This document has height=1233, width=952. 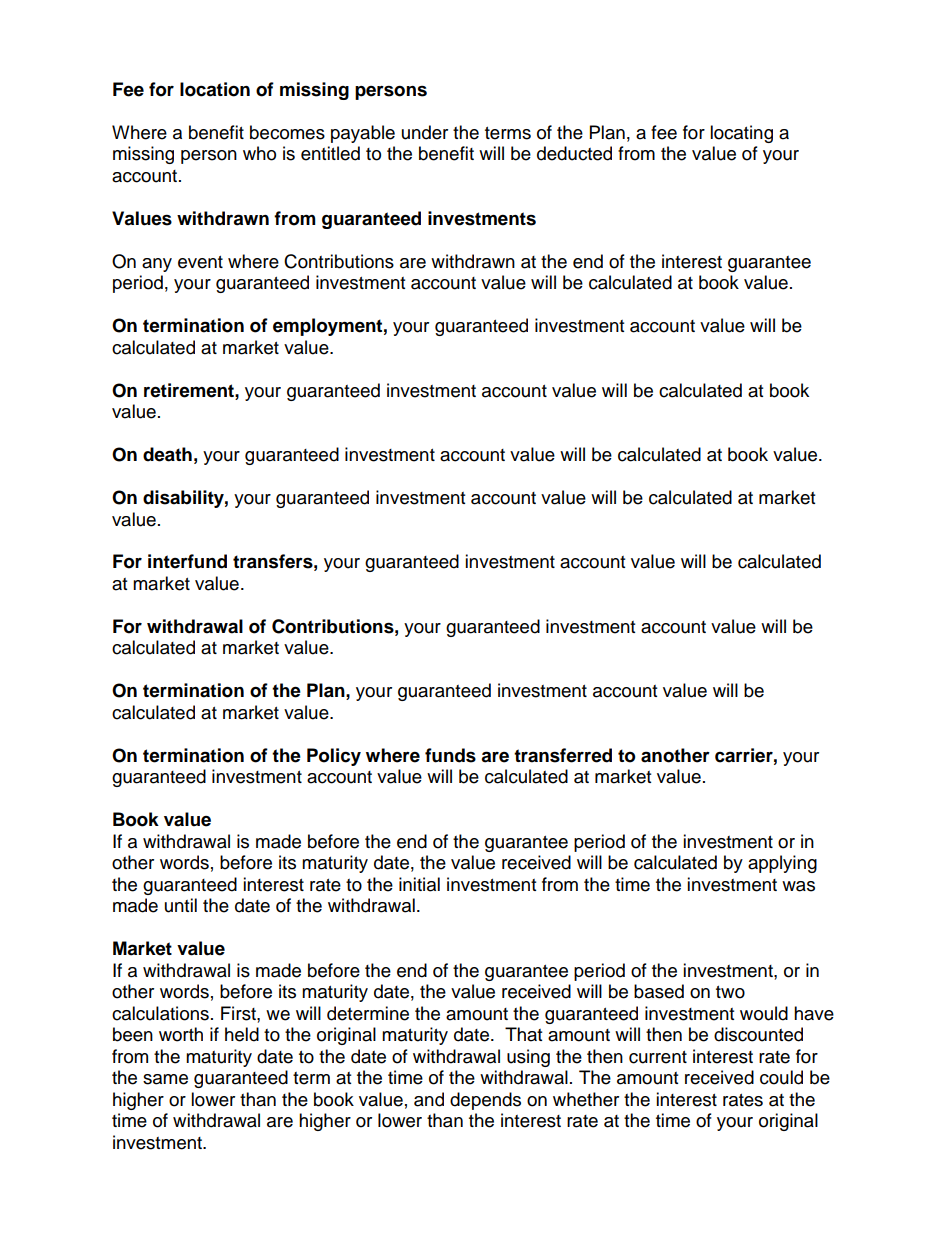 What do you see at coordinates (574, 153) in the document?
I see `deducted` at bounding box center [574, 153].
